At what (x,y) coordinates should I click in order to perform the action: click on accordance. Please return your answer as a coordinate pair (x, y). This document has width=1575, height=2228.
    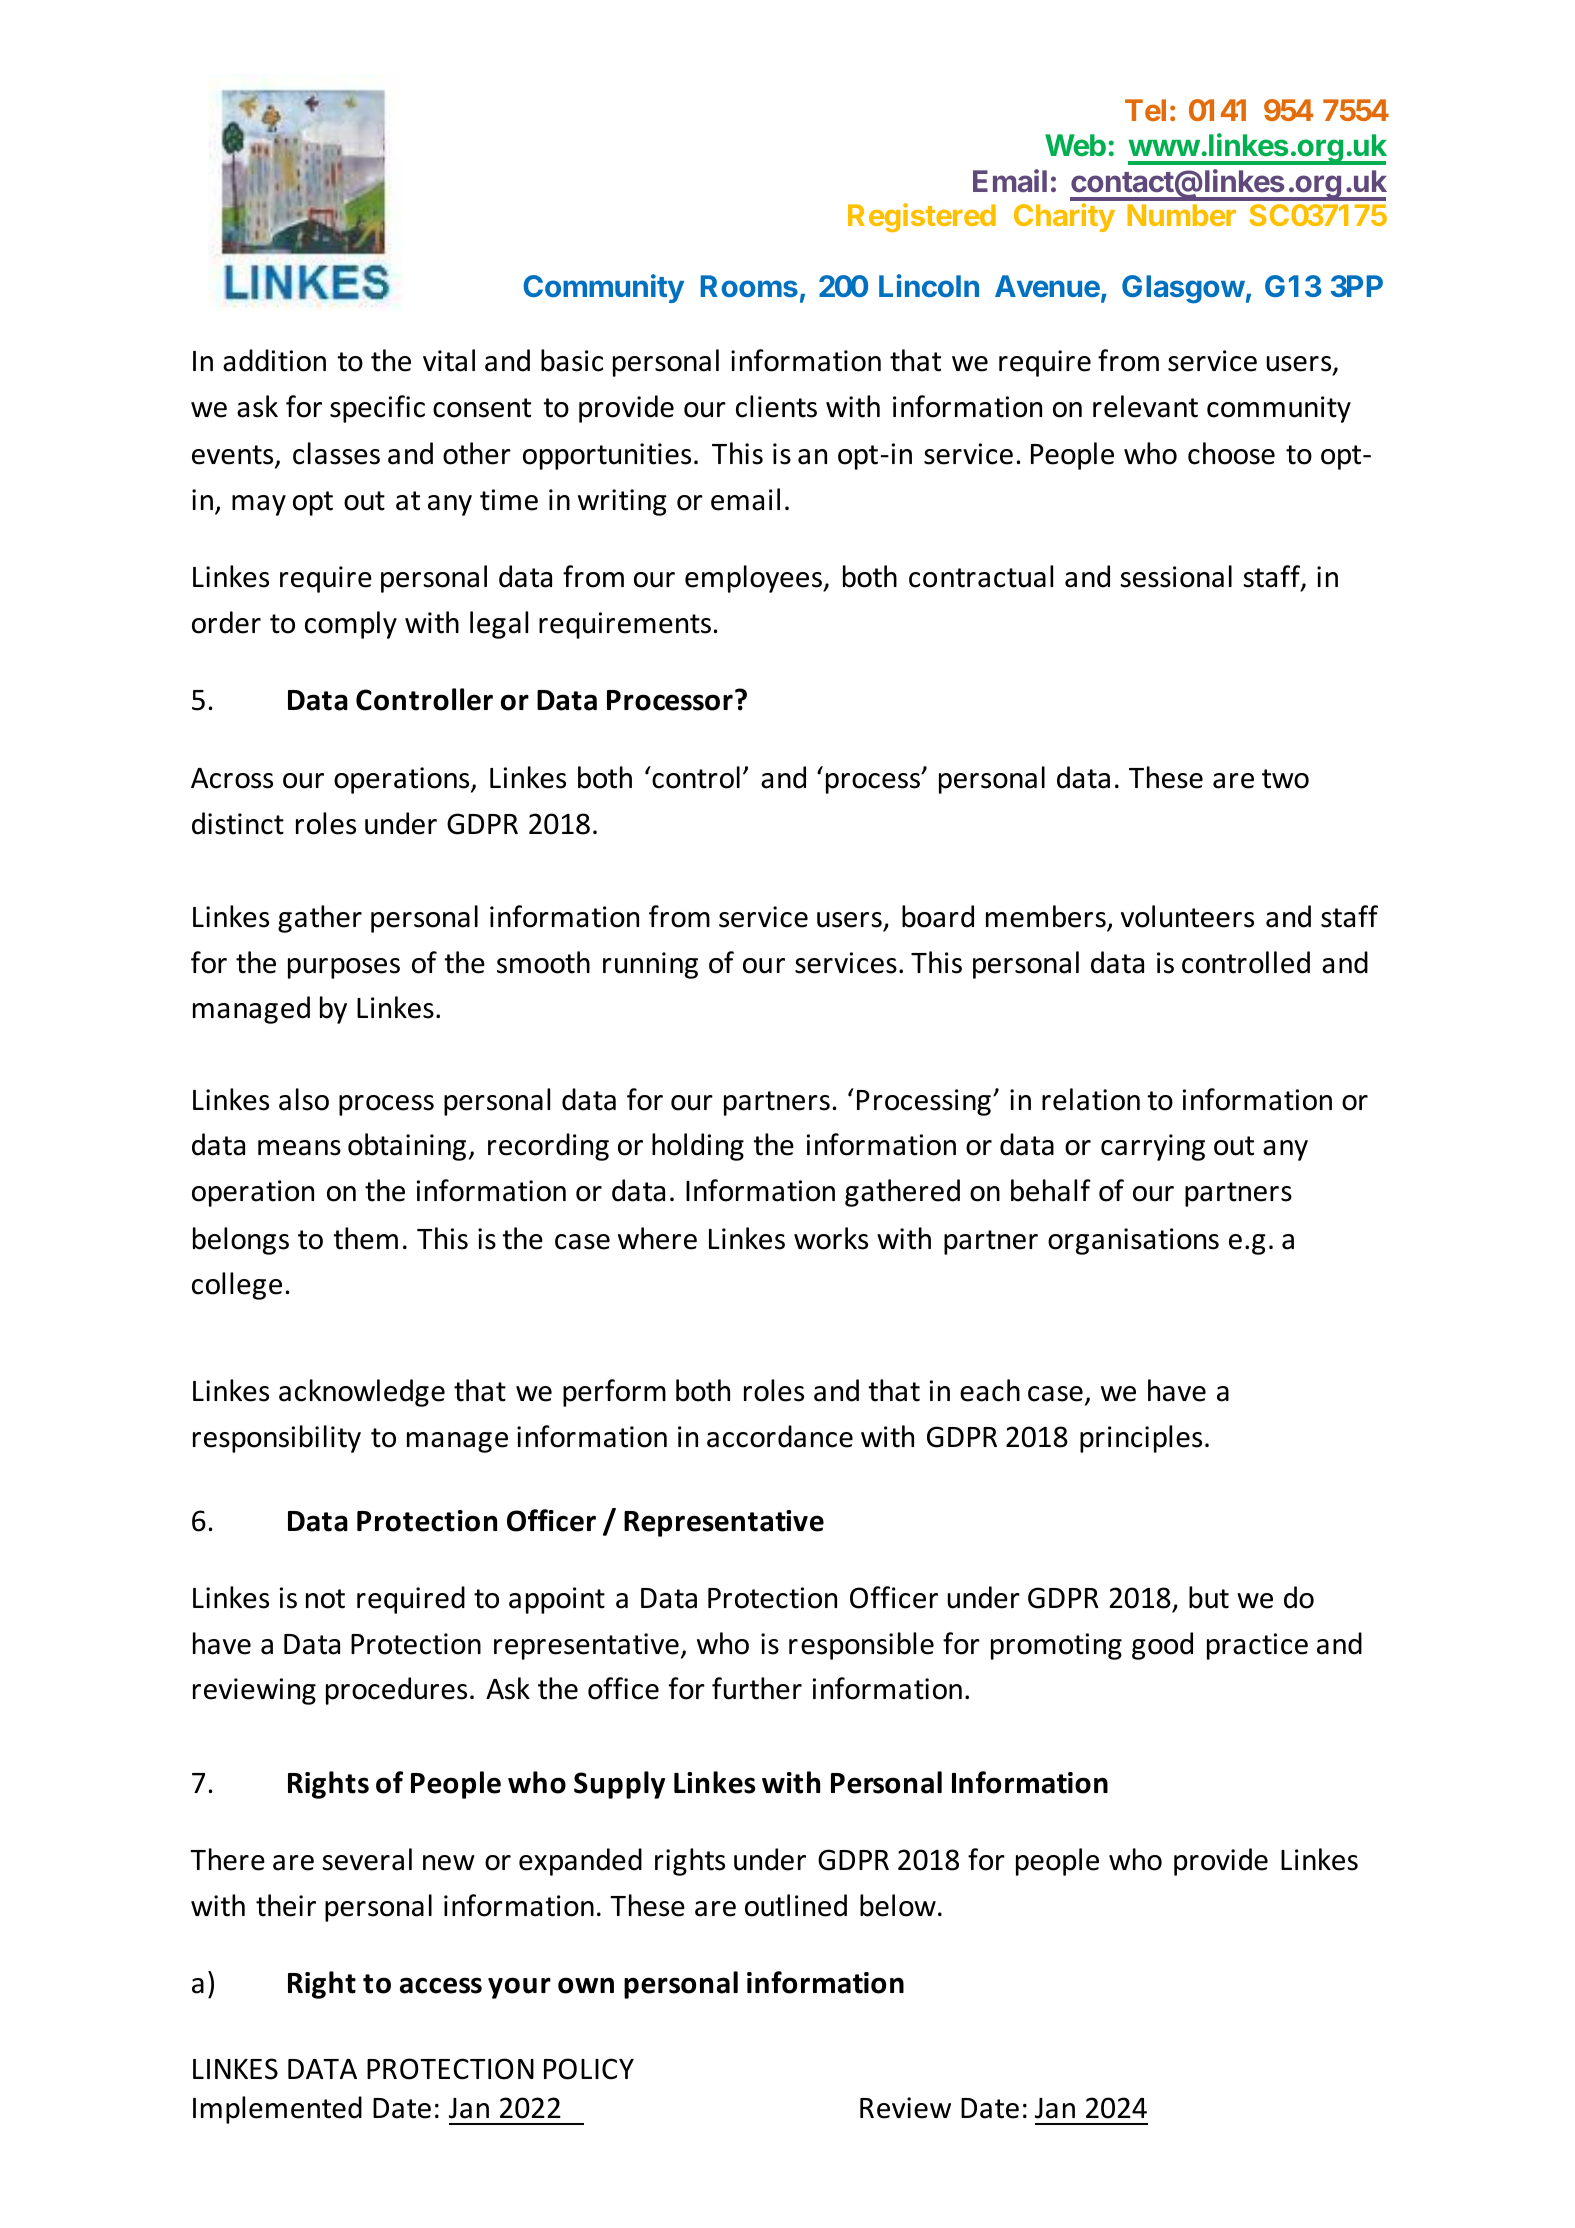
    Looking at the image, I should click on (780, 1436).
